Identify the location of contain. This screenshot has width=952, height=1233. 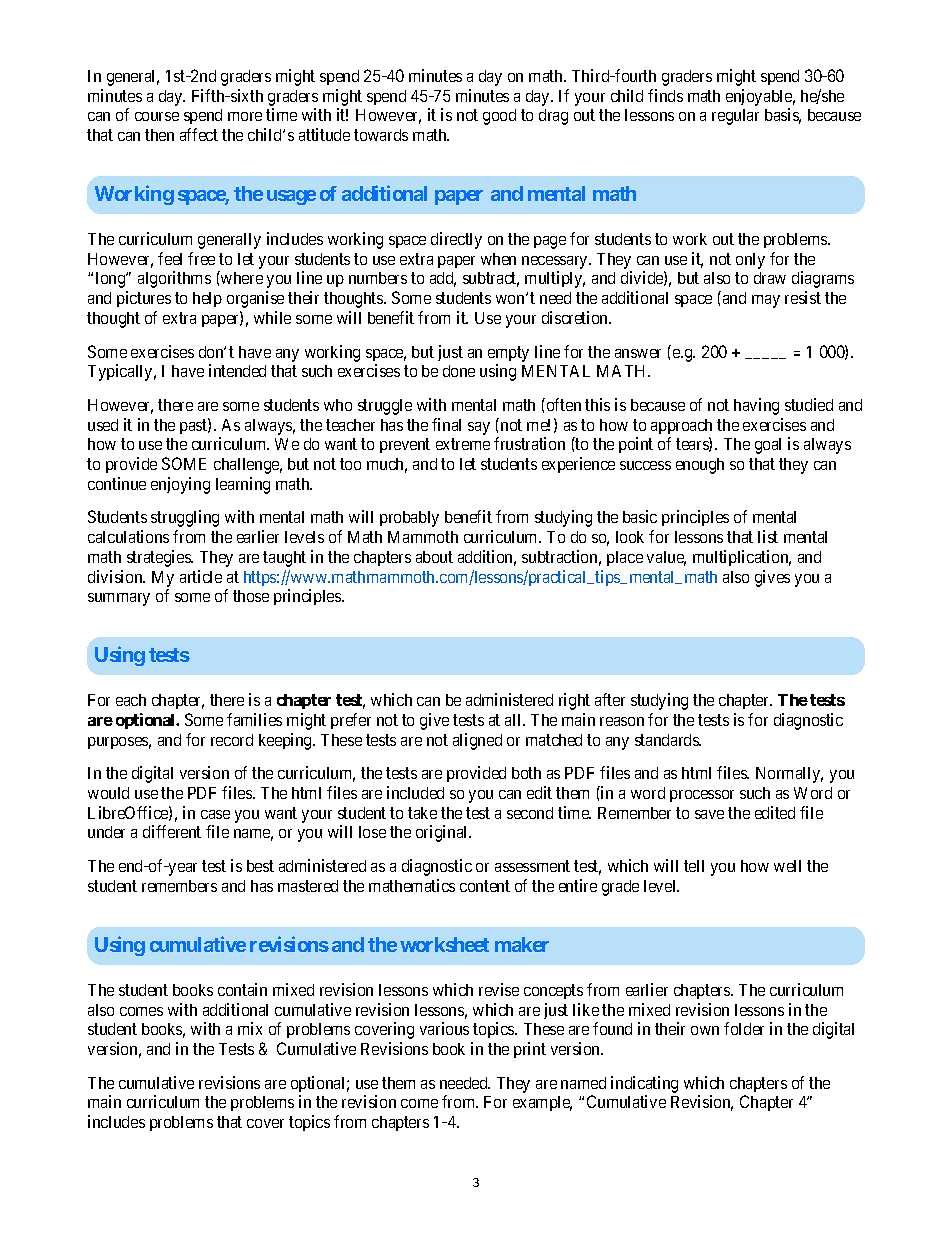
(242, 989).
